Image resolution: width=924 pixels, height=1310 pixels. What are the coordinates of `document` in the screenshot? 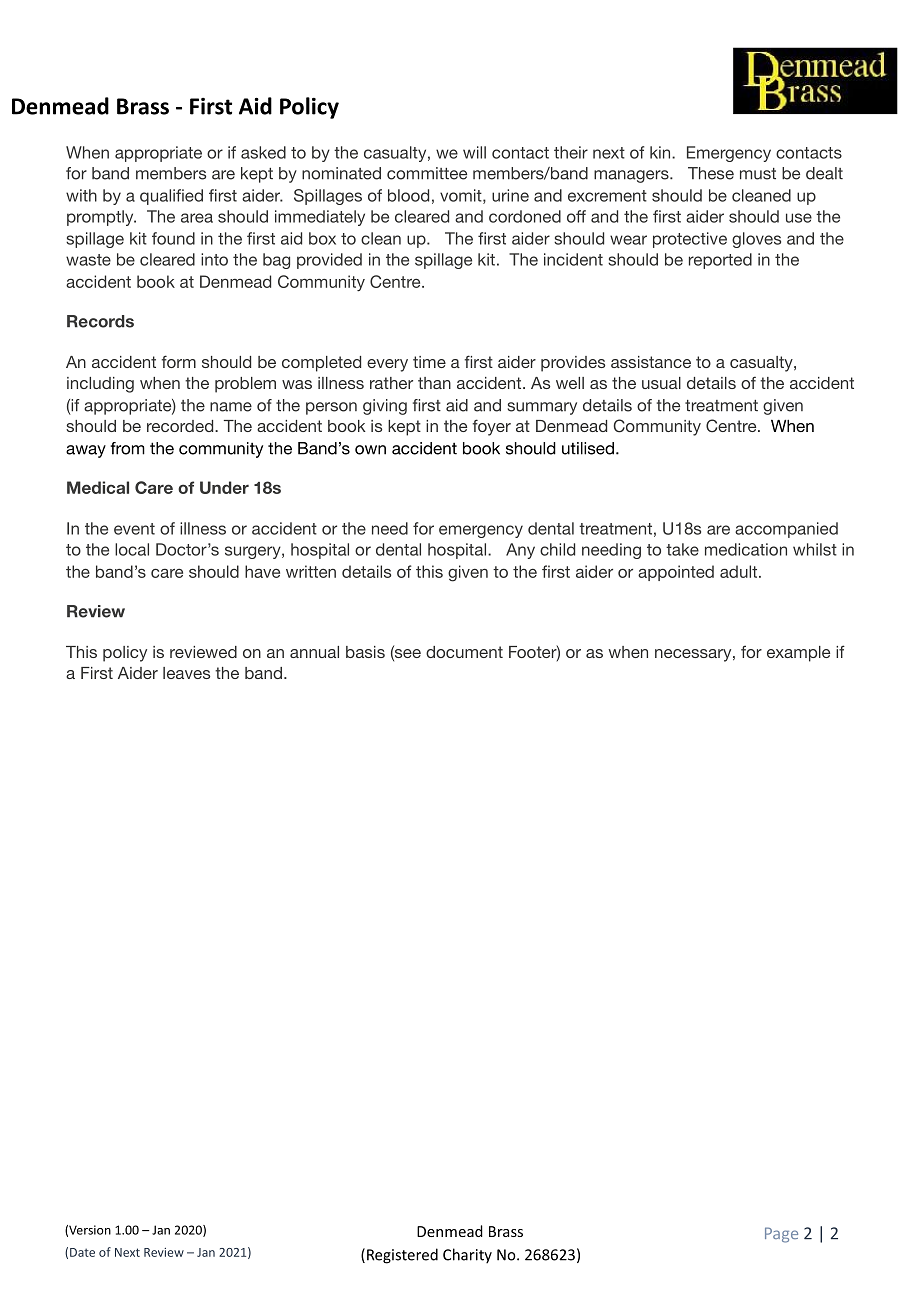 It's located at (464, 652).
